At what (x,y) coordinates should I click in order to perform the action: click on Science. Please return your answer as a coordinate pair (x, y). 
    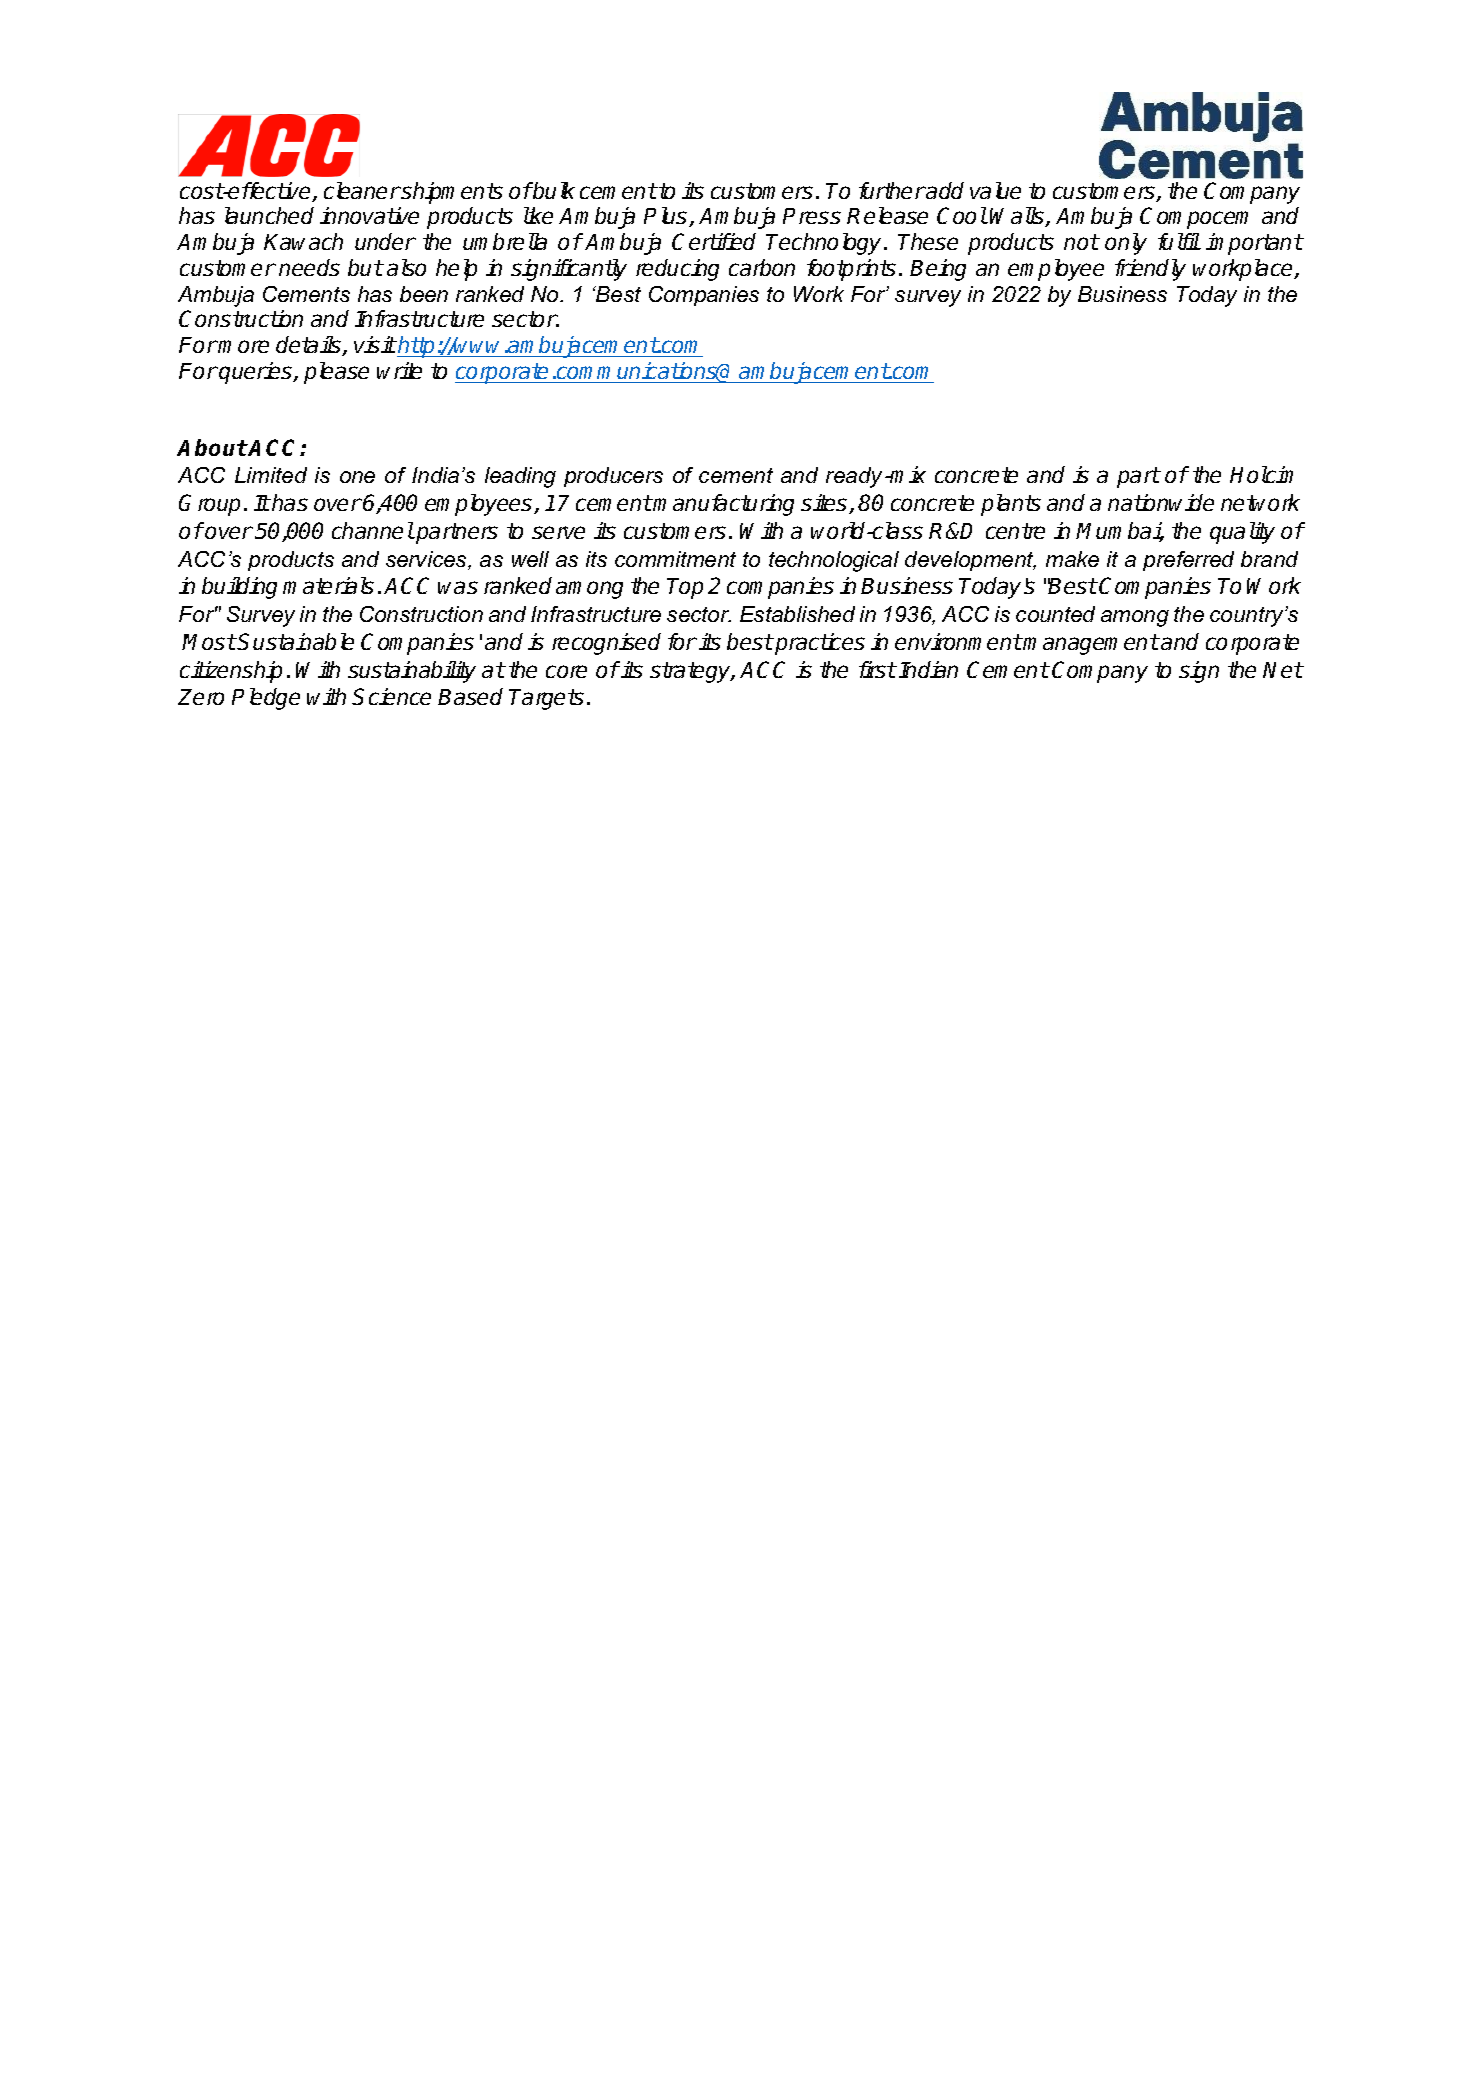
    Looking at the image, I should click on (391, 696).
